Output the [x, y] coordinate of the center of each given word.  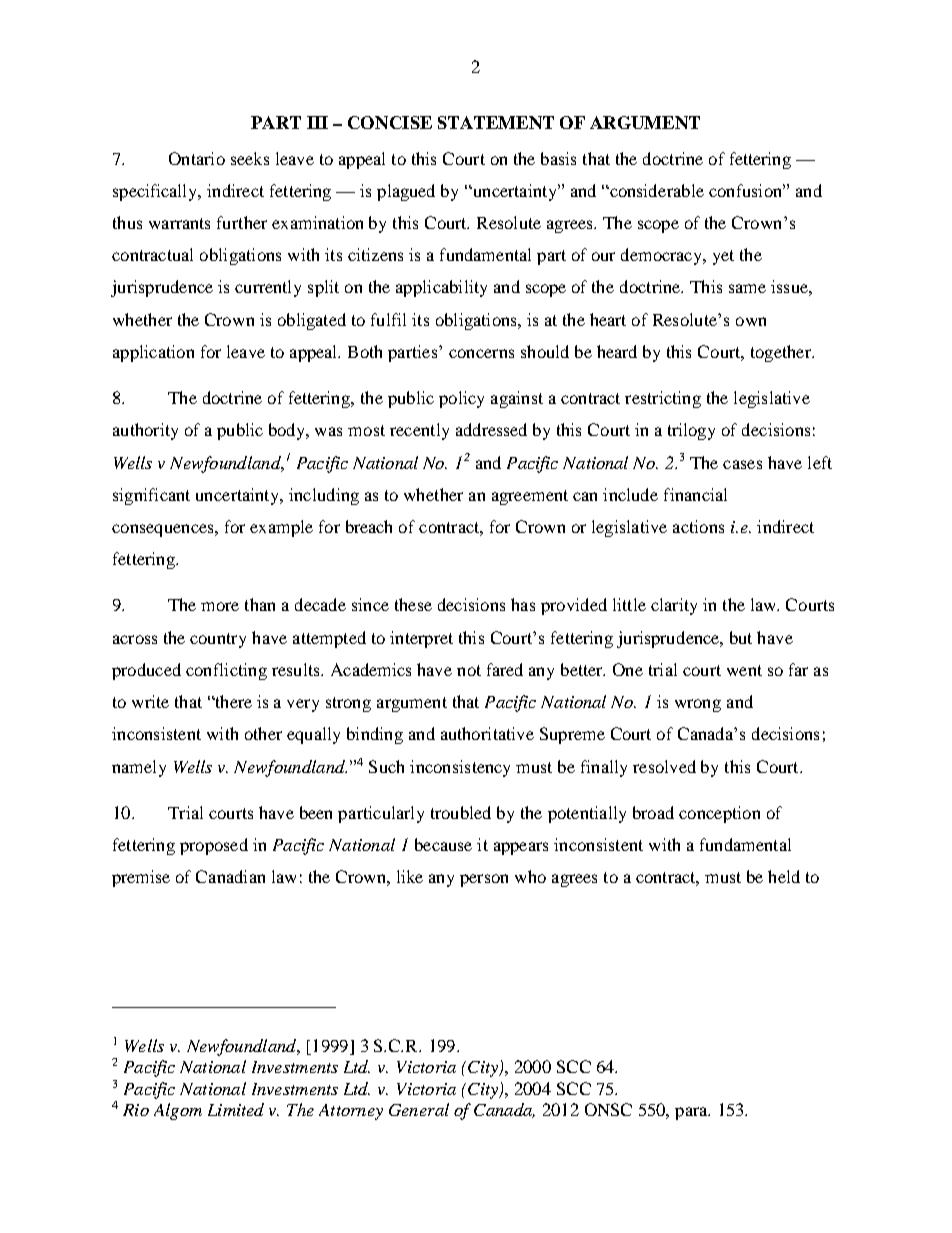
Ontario [197, 158]
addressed [491, 429]
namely [139, 768]
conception [719, 814]
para [692, 1113]
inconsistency [460, 768]
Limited [236, 1109]
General [419, 1109]
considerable [656, 190]
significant [151, 496]
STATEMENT [496, 122]
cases [742, 464]
